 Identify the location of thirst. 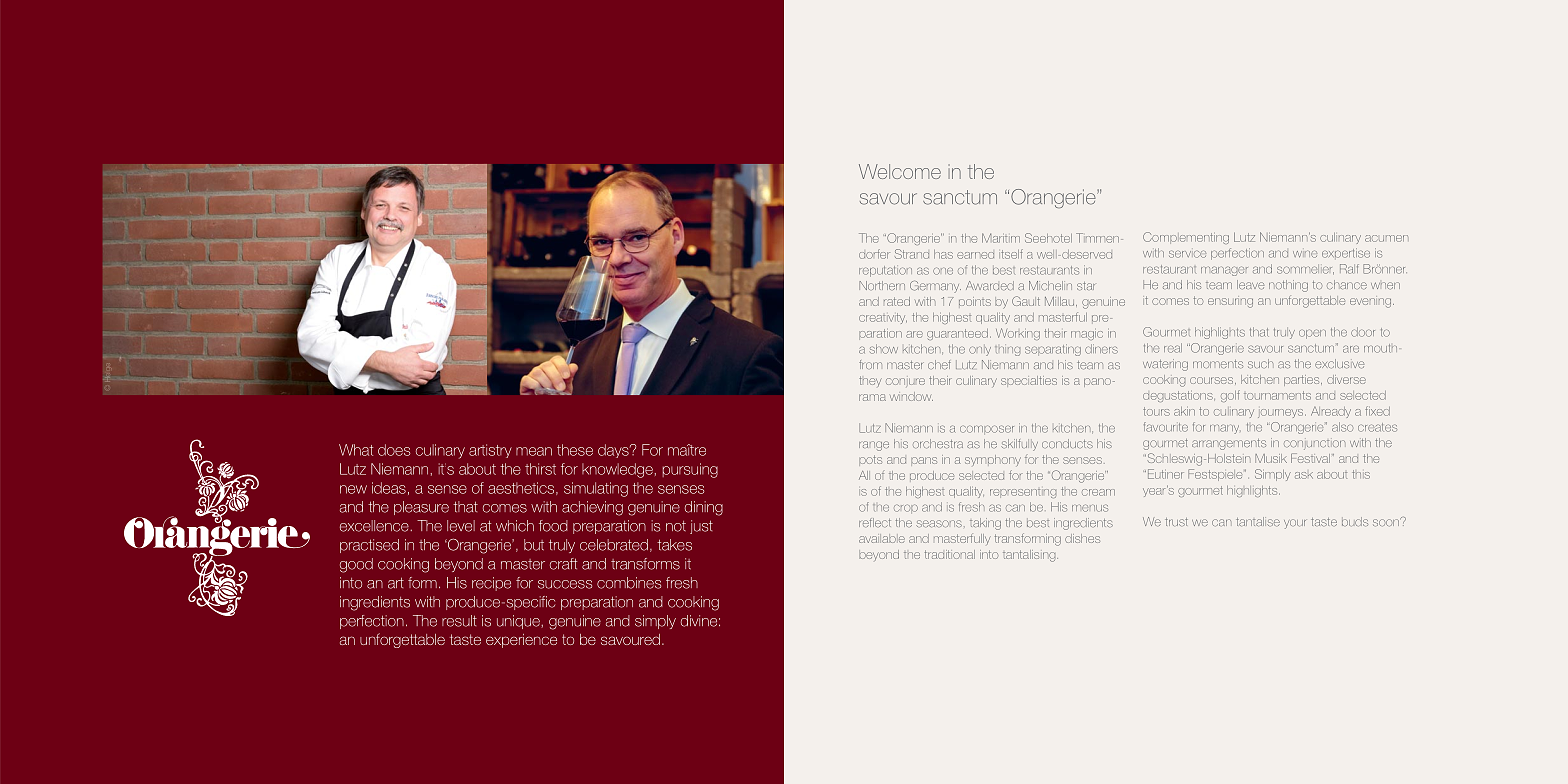
(540, 469).
